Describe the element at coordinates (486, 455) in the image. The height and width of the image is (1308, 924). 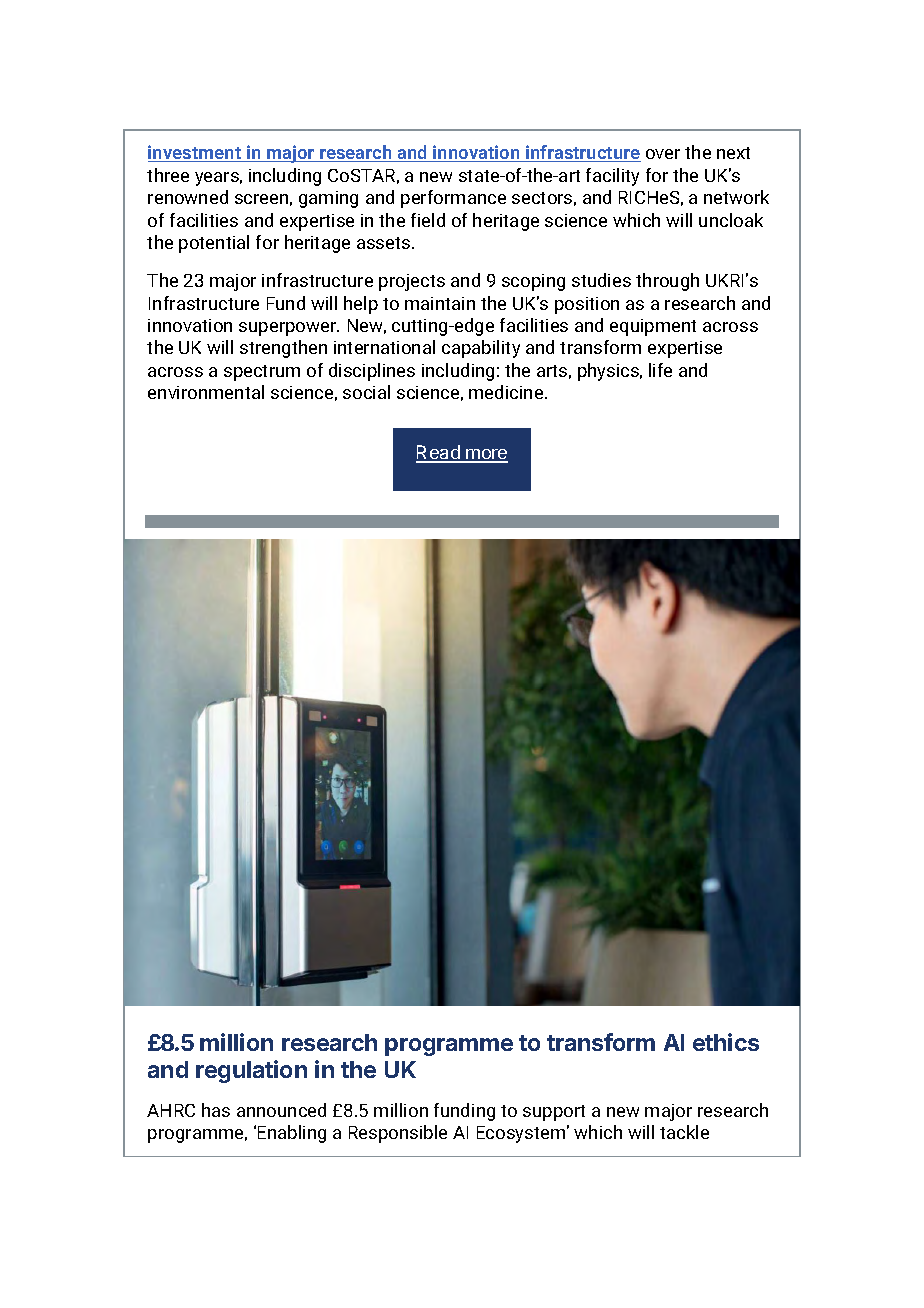
I see `more` at that location.
